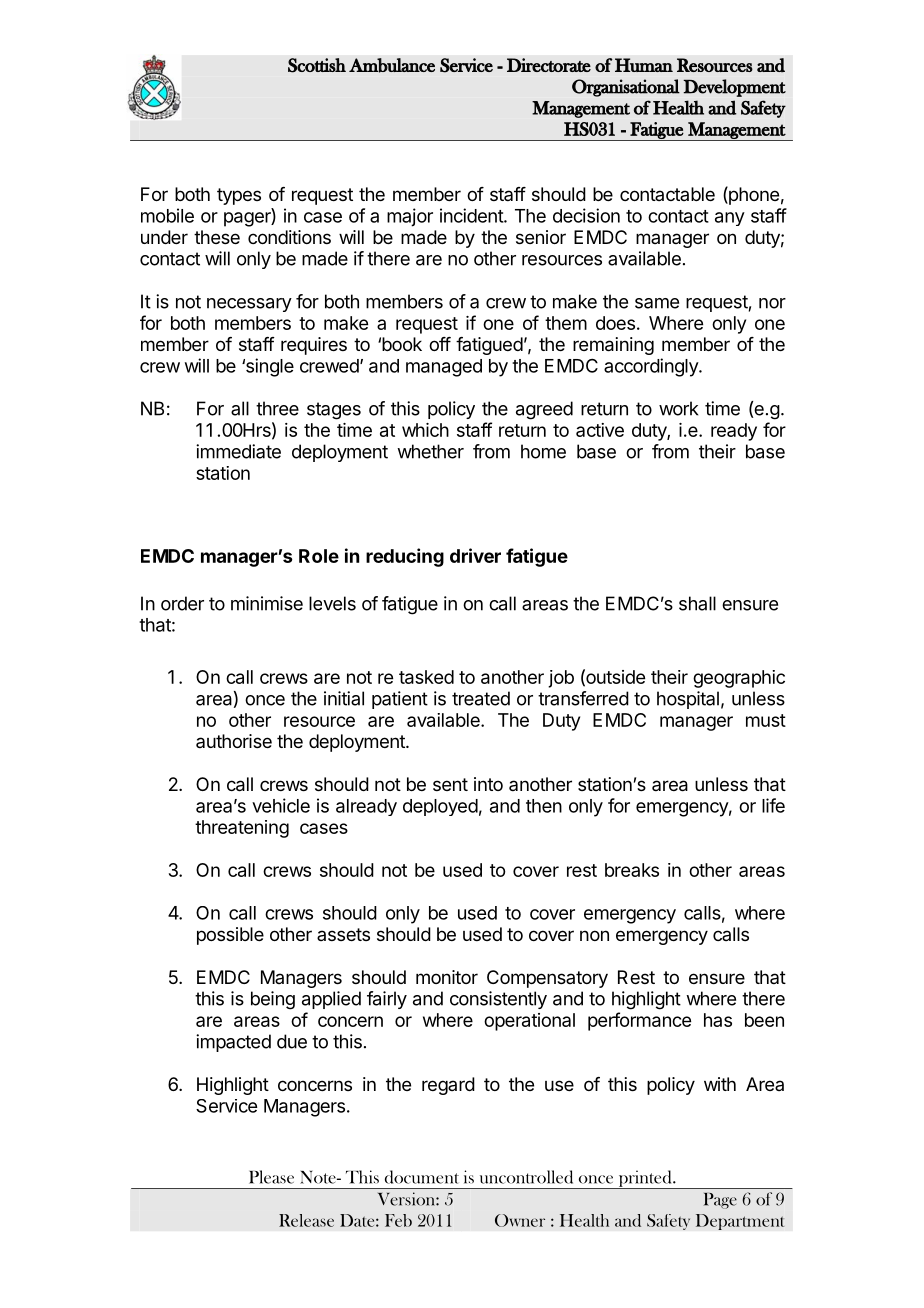 This image has width=924, height=1308. I want to click on Please, so click(271, 1177).
